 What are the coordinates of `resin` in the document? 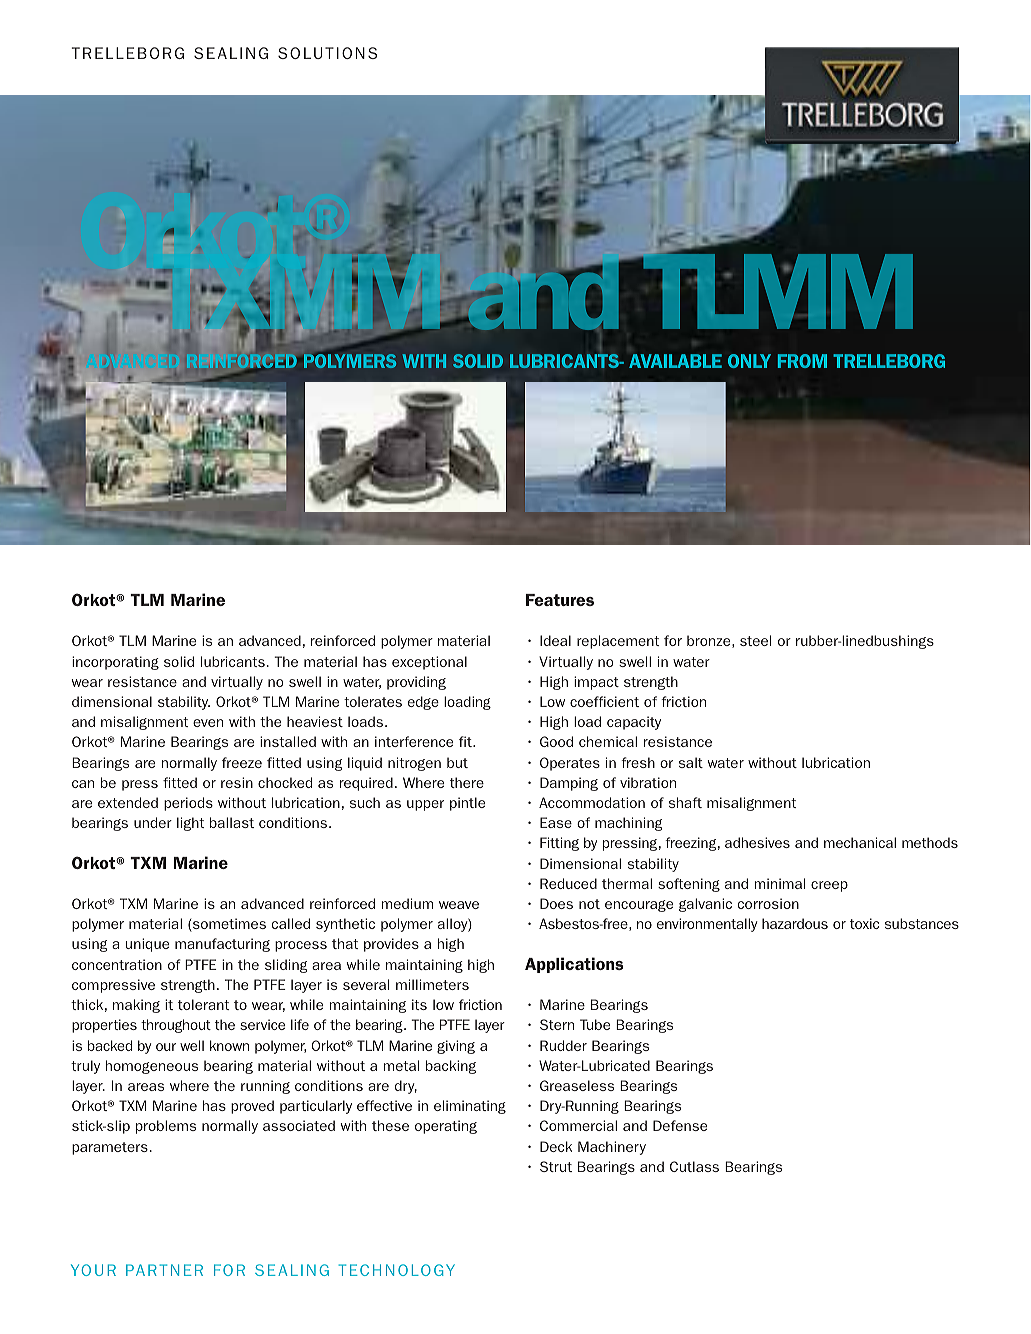 It's located at (237, 782).
